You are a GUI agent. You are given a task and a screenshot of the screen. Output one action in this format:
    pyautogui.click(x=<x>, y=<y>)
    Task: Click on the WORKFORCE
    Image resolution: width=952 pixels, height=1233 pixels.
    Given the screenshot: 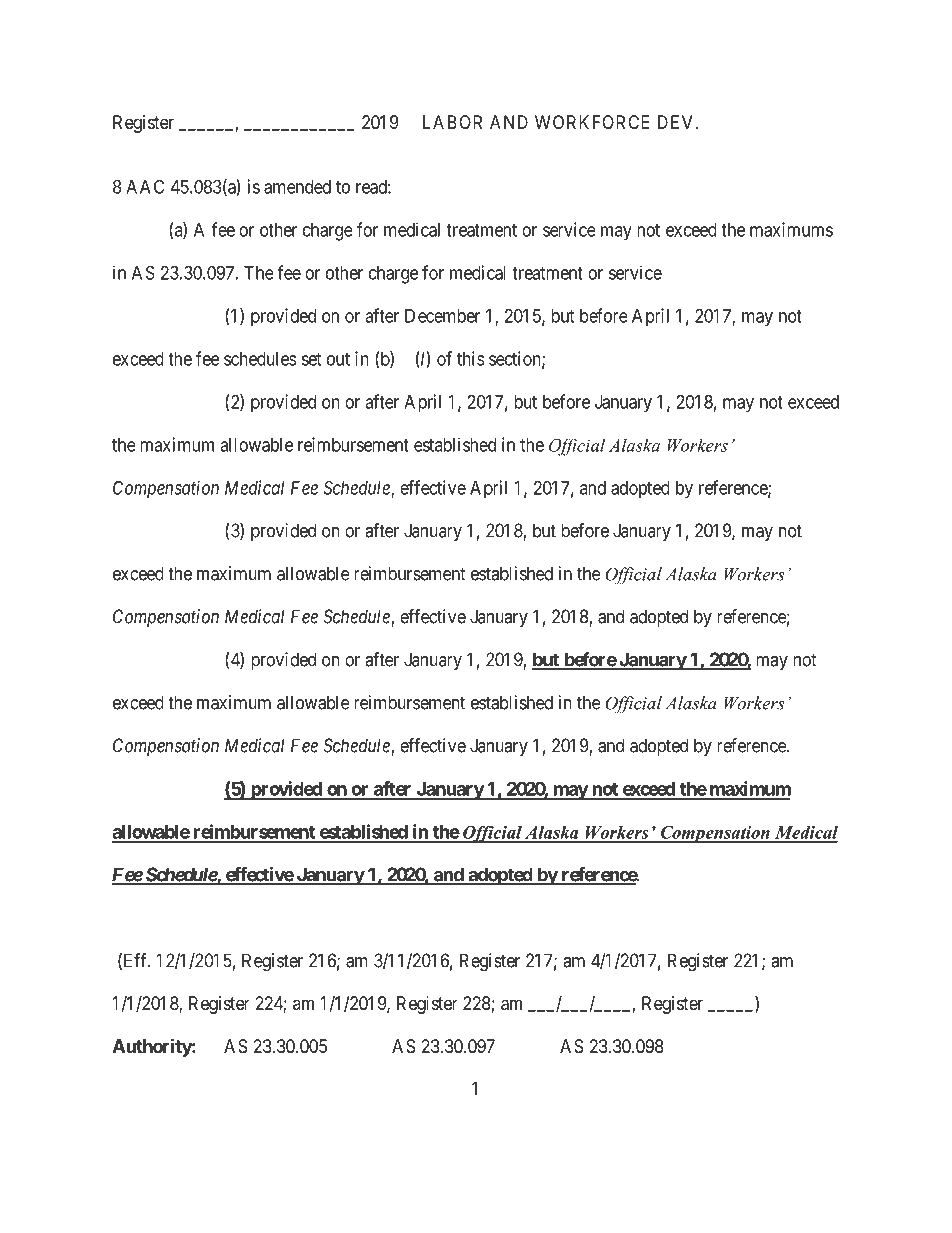 What is the action you would take?
    pyautogui.click(x=592, y=122)
